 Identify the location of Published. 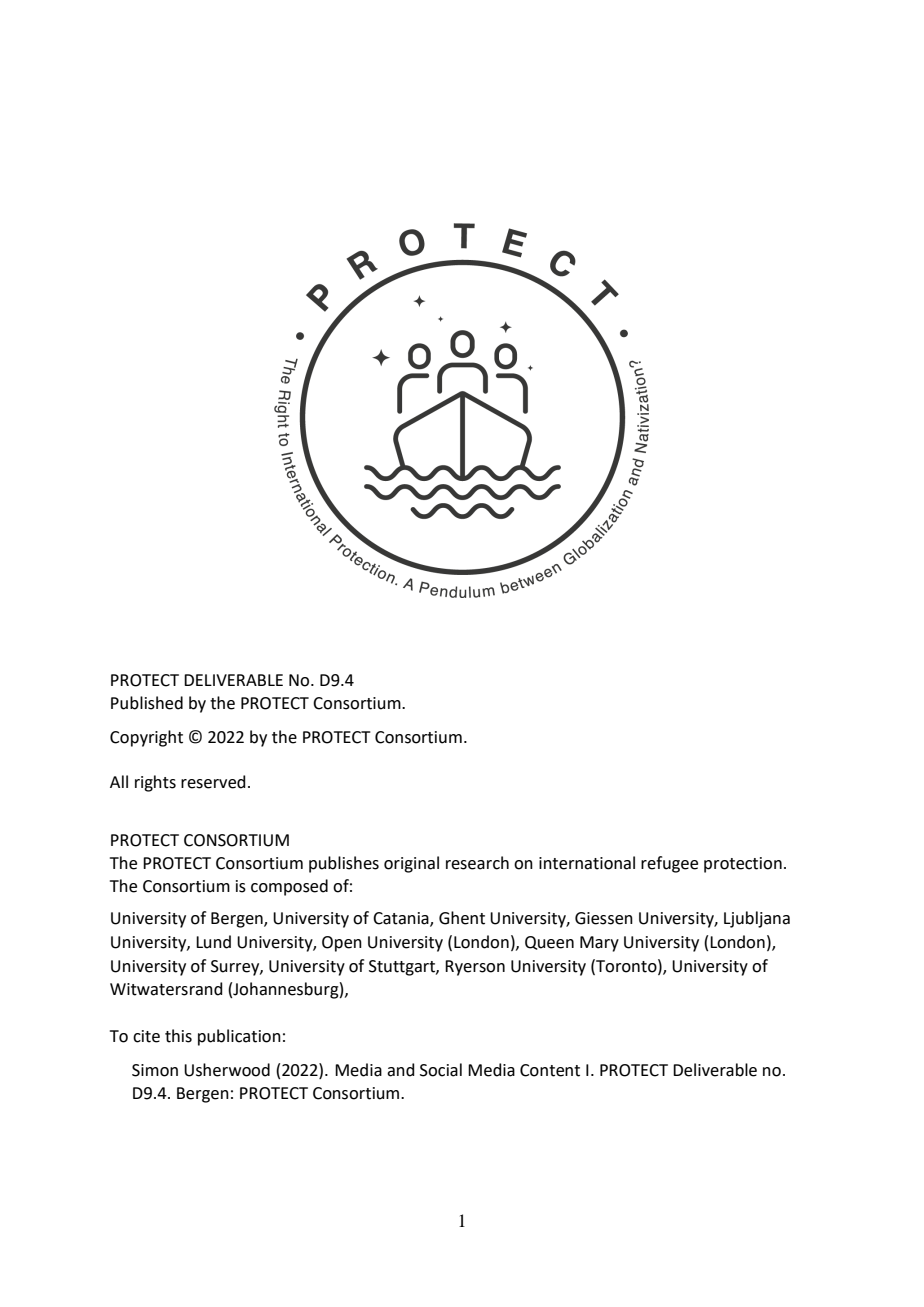
(147, 703).
